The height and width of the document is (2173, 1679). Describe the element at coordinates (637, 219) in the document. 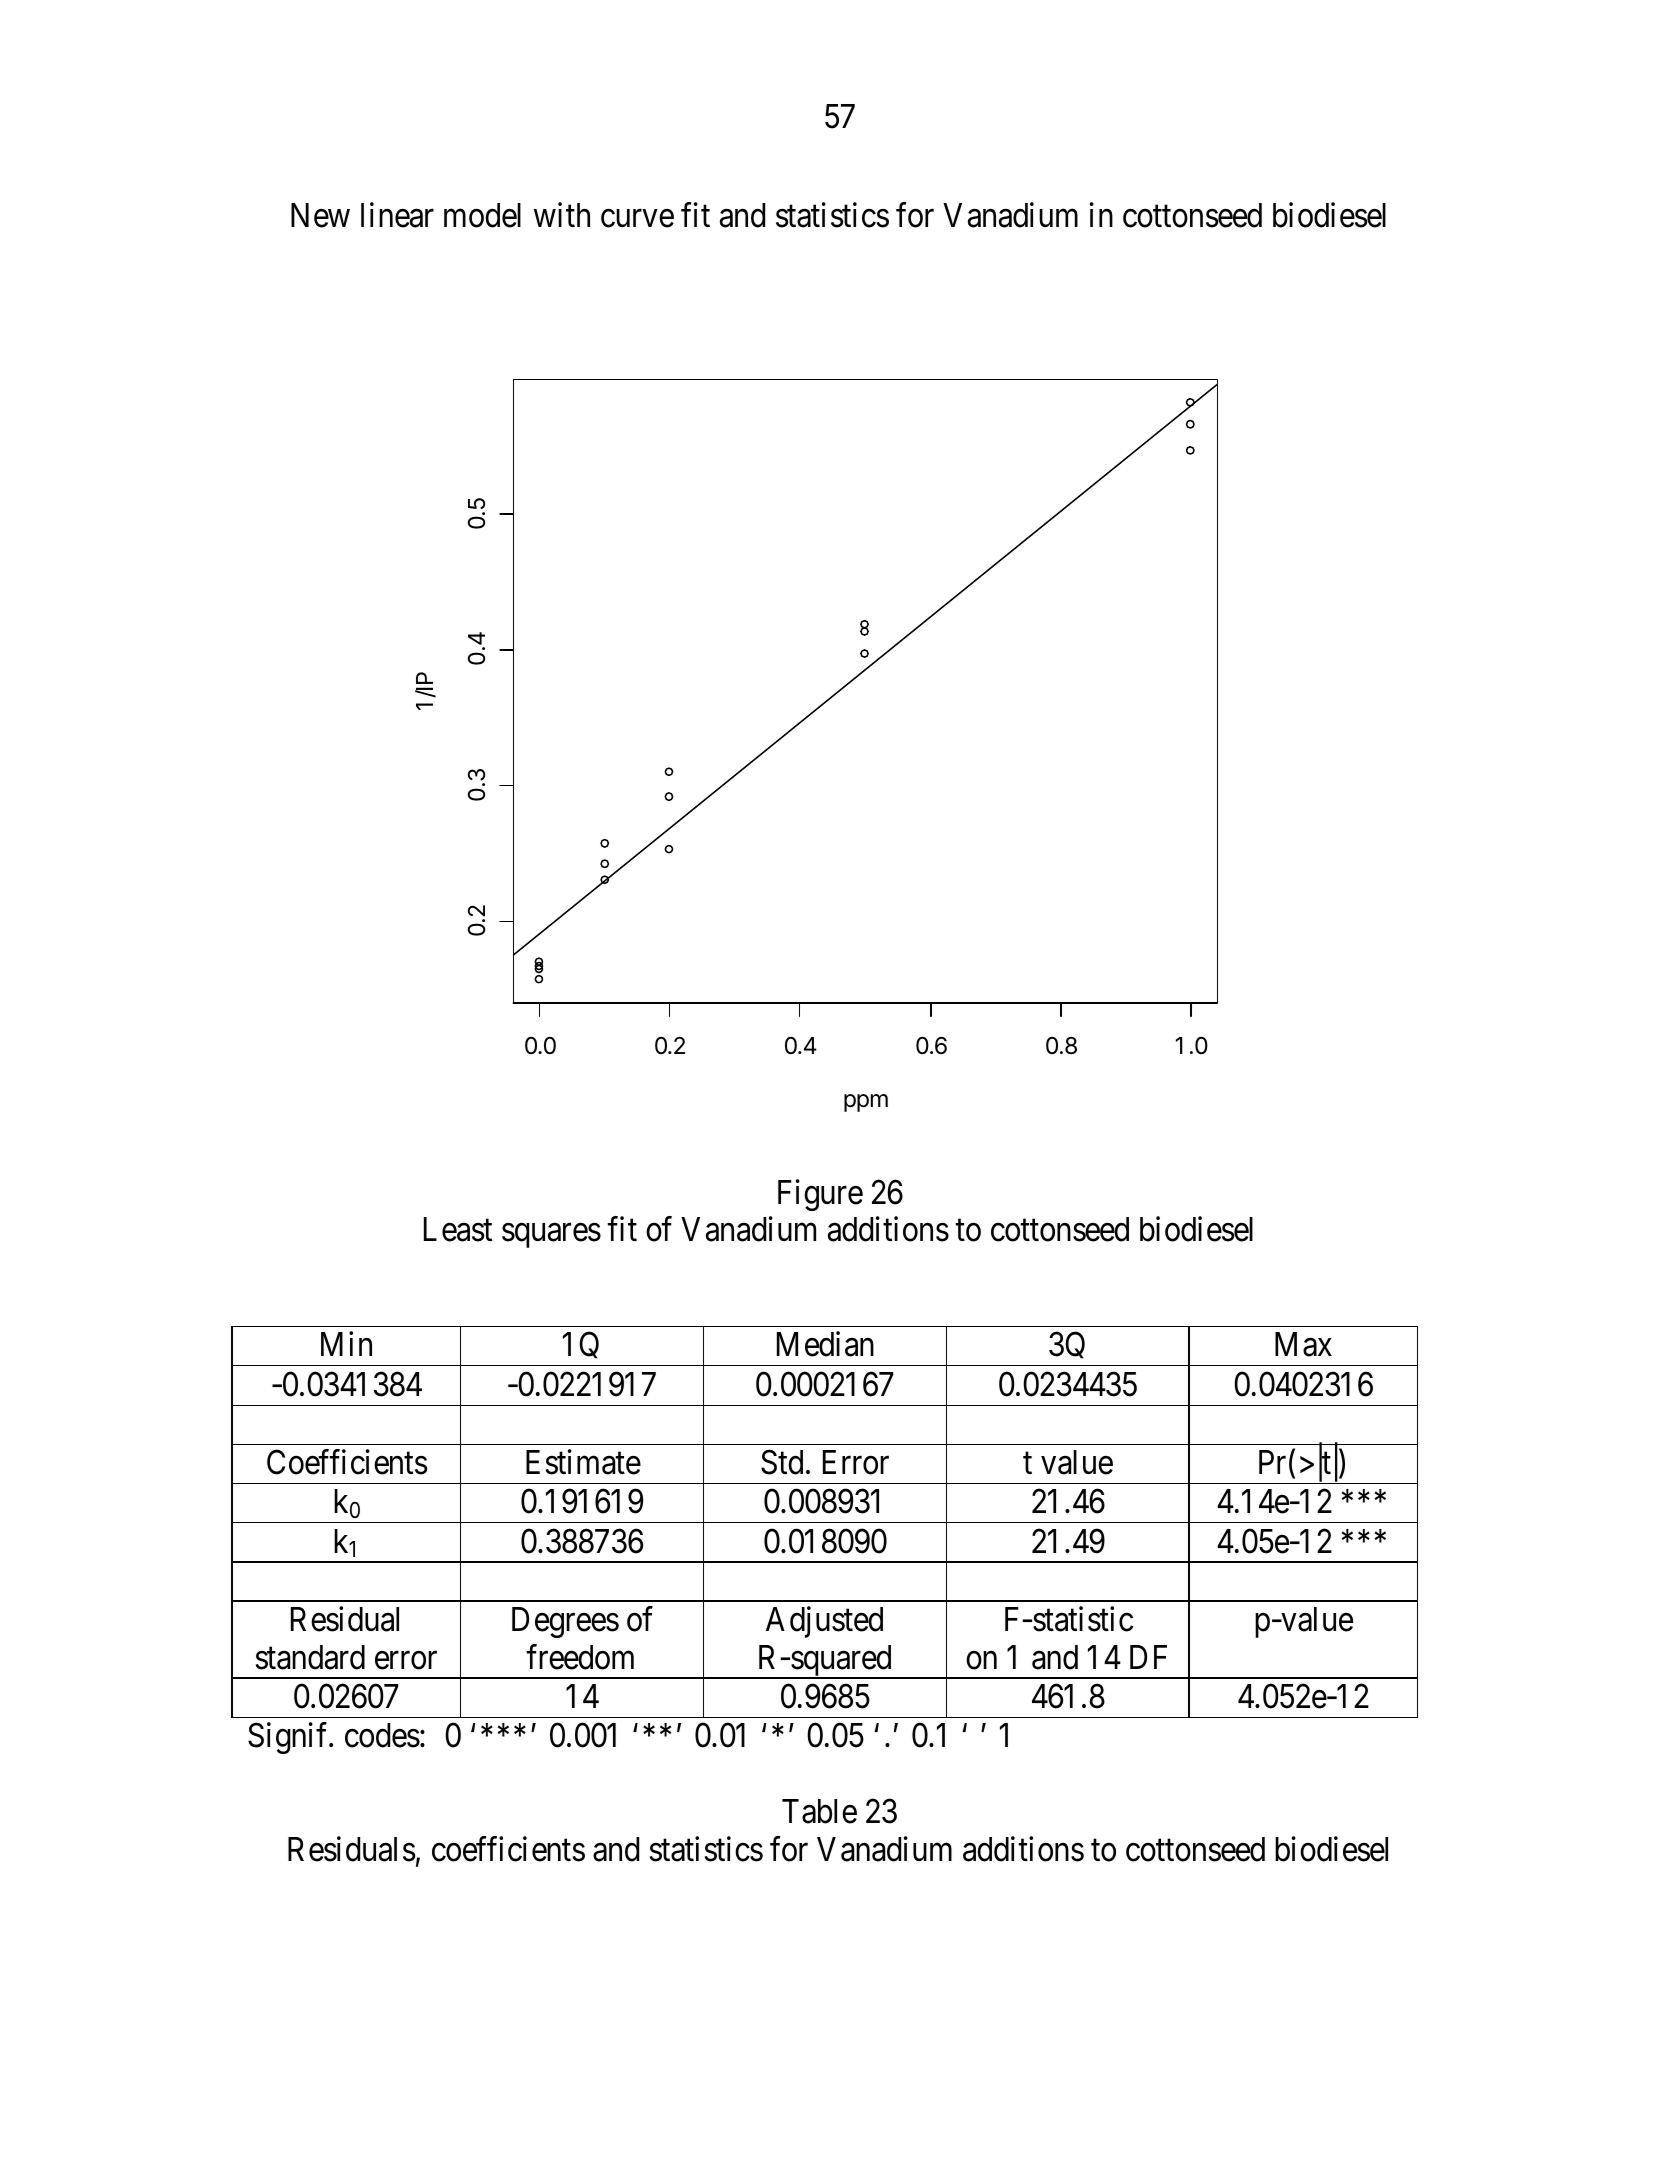

I see `curve` at that location.
